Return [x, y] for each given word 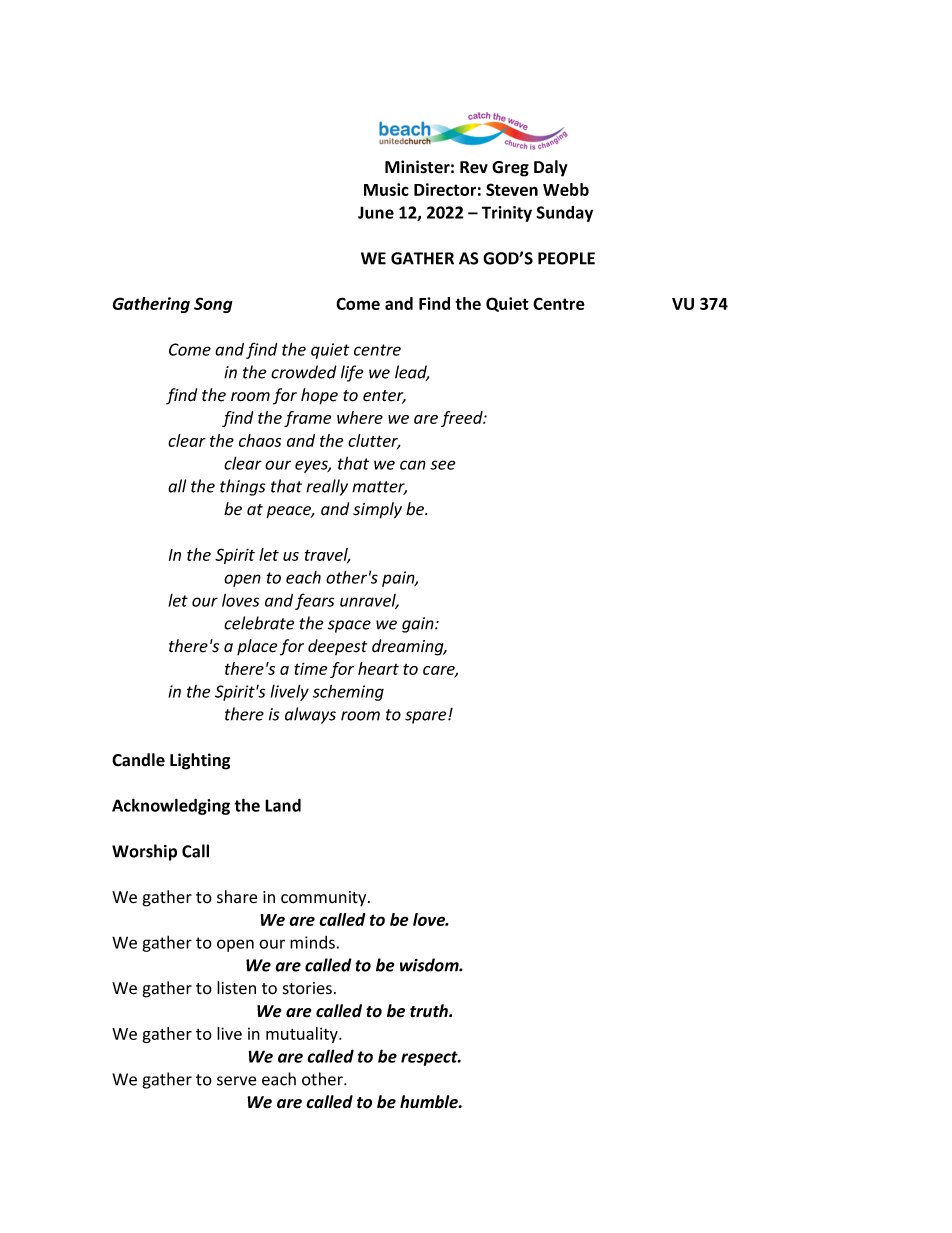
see [442, 465]
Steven [512, 189]
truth [430, 1011]
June [376, 212]
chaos [260, 440]
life [352, 373]
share [237, 897]
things [243, 487]
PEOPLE [566, 258]
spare [427, 717]
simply [377, 510]
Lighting [200, 761]
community [325, 899]
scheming [348, 692]
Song [213, 305]
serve [236, 1081]
